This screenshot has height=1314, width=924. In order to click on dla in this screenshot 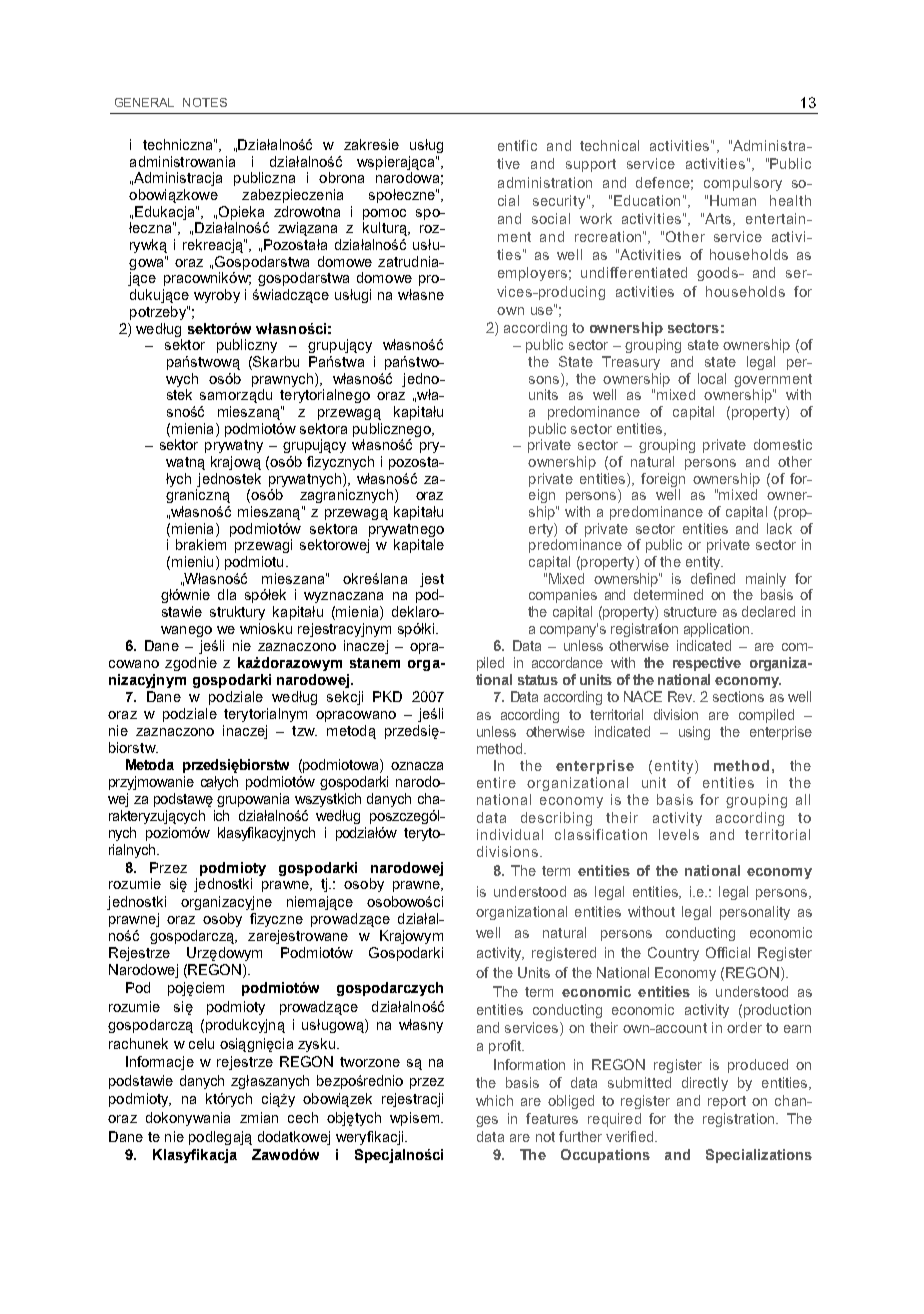, I will do `click(227, 594)`.
